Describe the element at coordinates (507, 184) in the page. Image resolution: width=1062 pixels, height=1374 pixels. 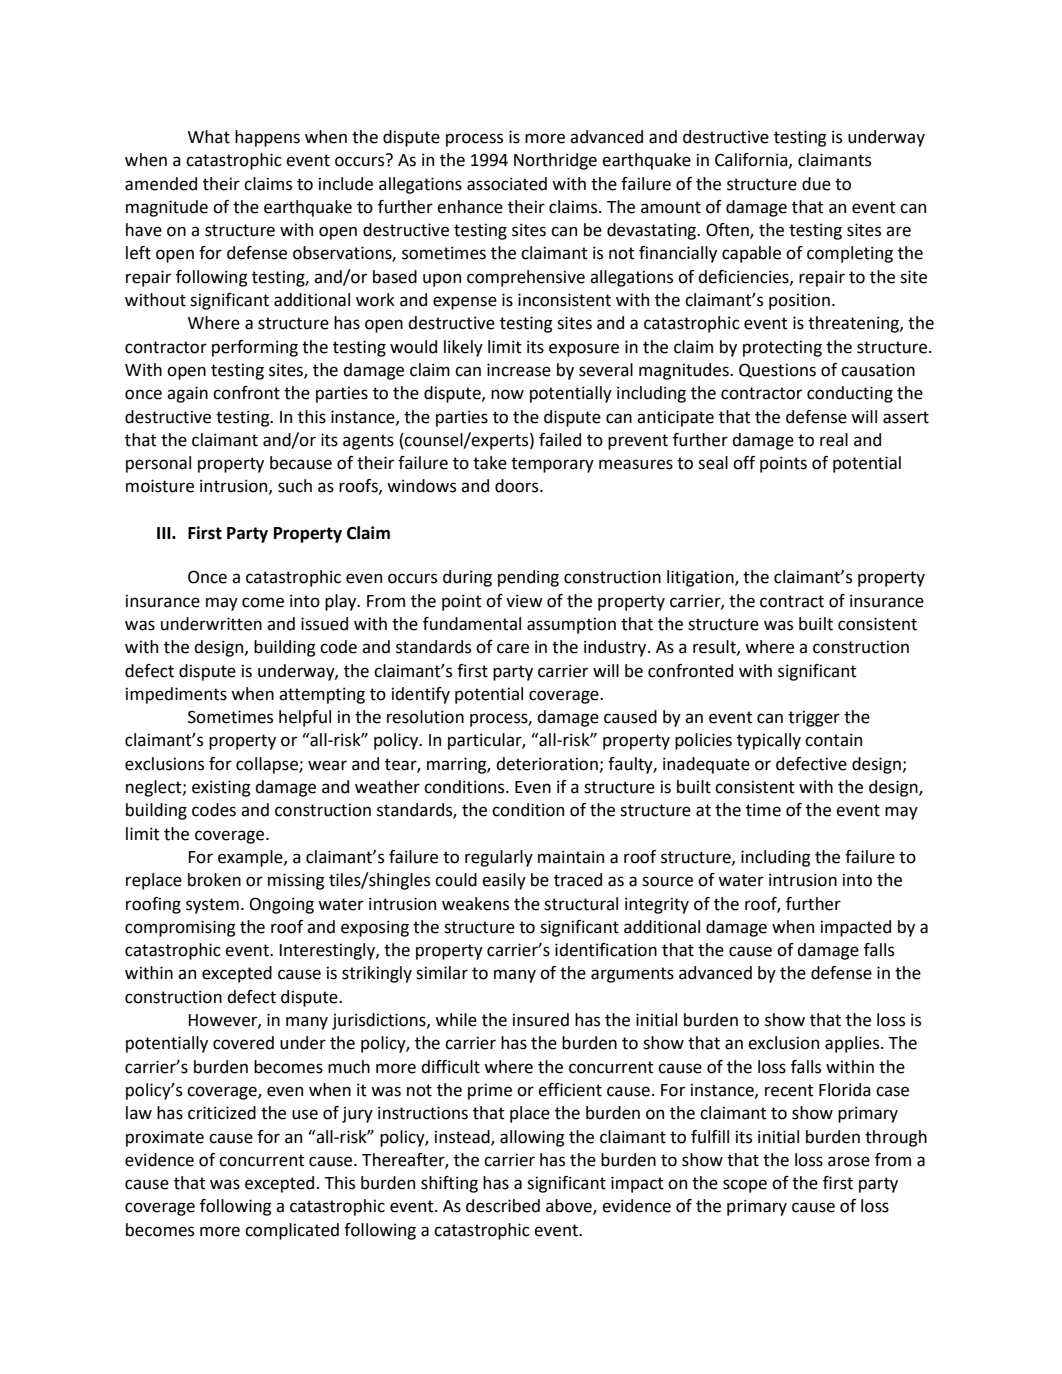
I see `associated` at that location.
